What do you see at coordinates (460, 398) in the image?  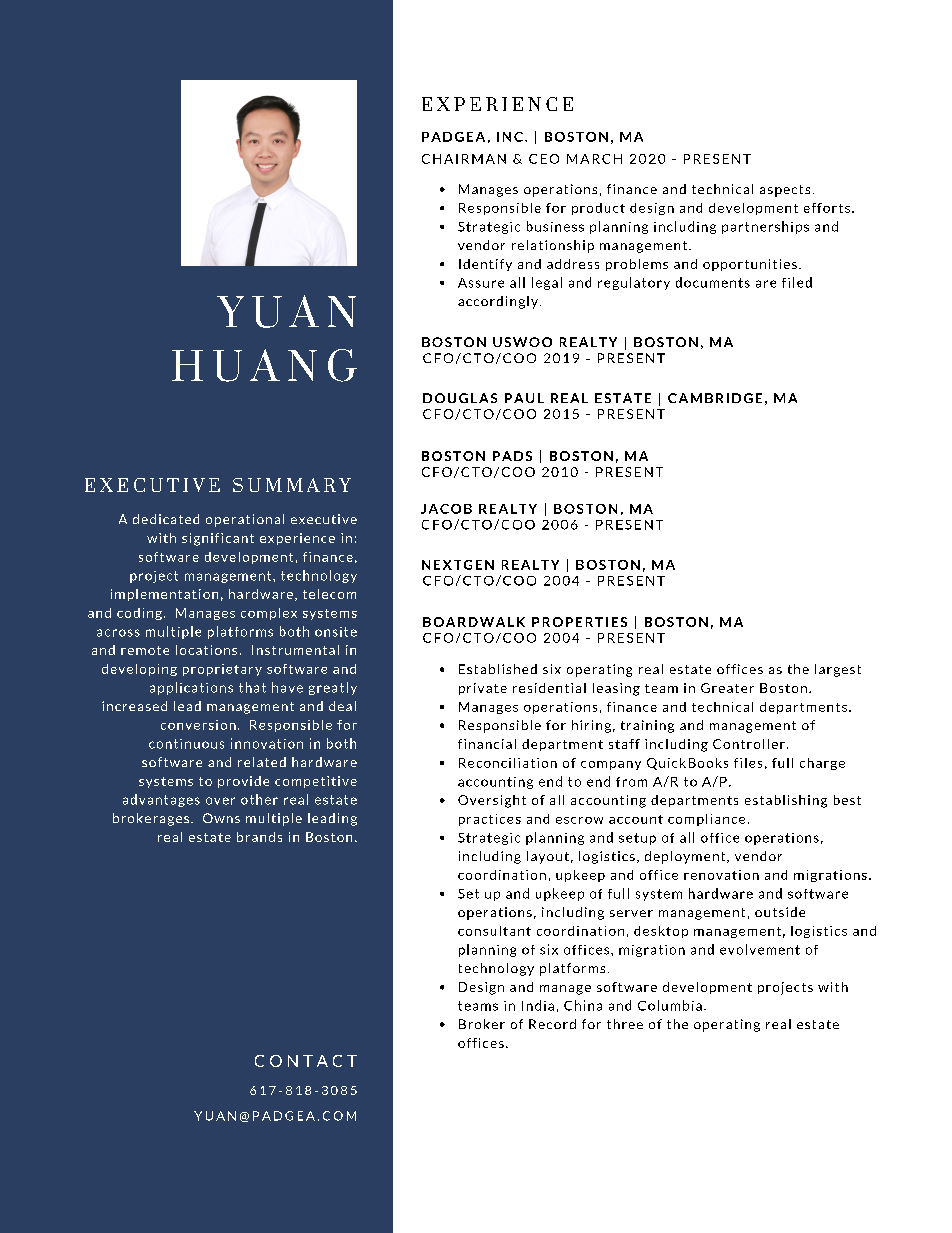 I see `DOUGLAS` at bounding box center [460, 398].
